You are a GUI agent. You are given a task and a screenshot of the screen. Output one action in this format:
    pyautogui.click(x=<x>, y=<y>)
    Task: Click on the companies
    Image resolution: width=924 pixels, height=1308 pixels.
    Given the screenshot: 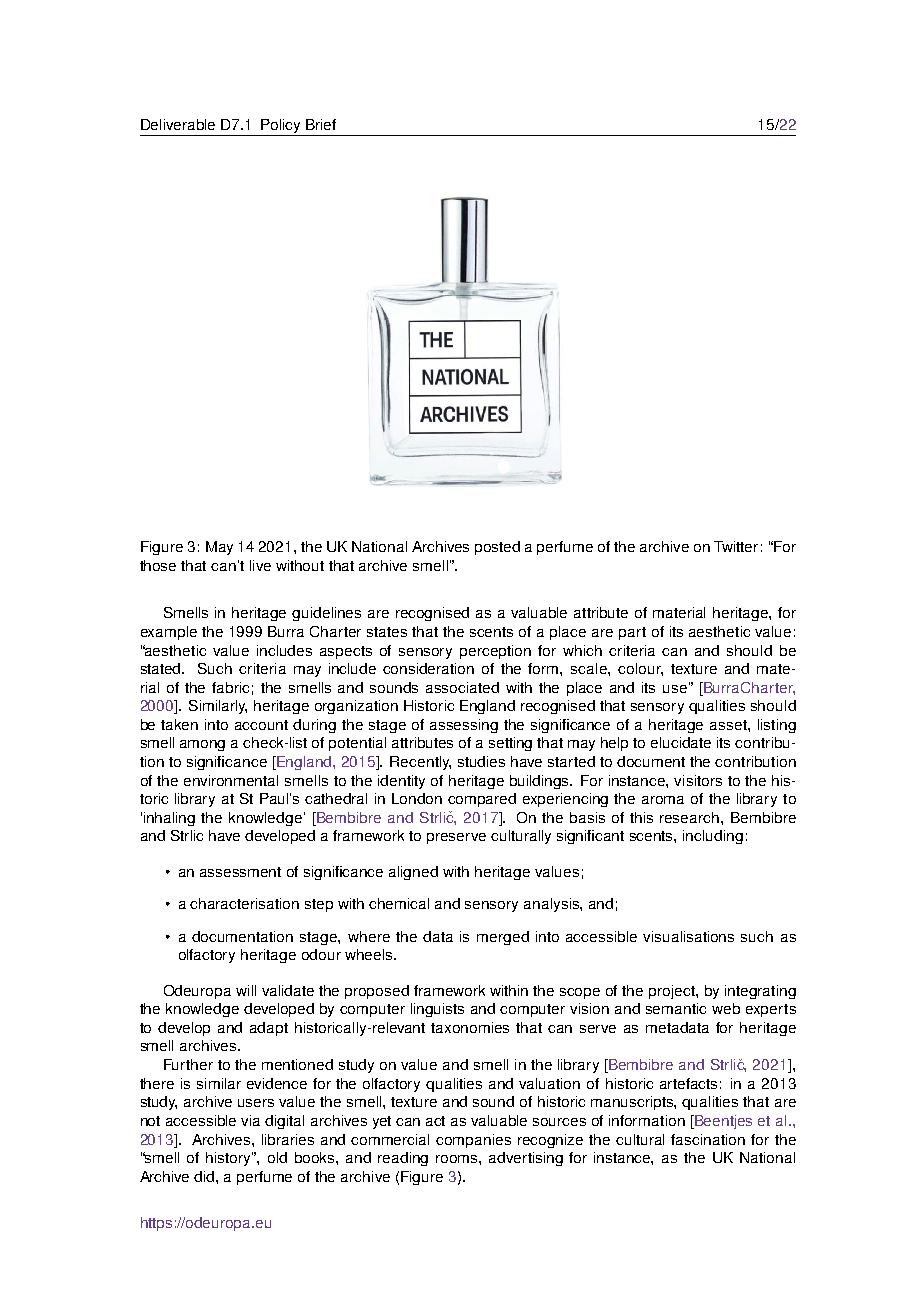 What is the action you would take?
    pyautogui.click(x=473, y=1141)
